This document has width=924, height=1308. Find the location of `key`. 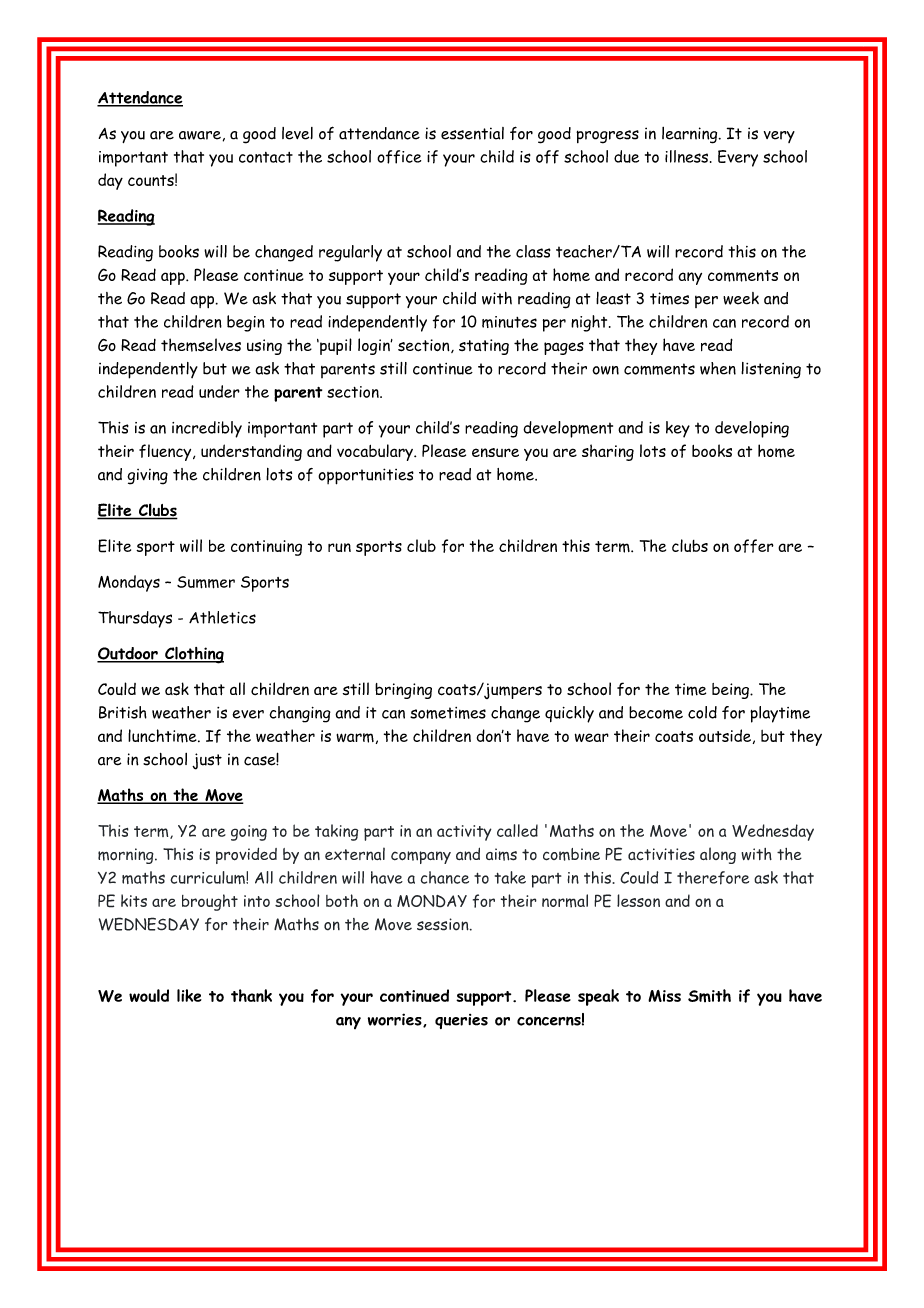

key is located at coordinates (678, 429).
